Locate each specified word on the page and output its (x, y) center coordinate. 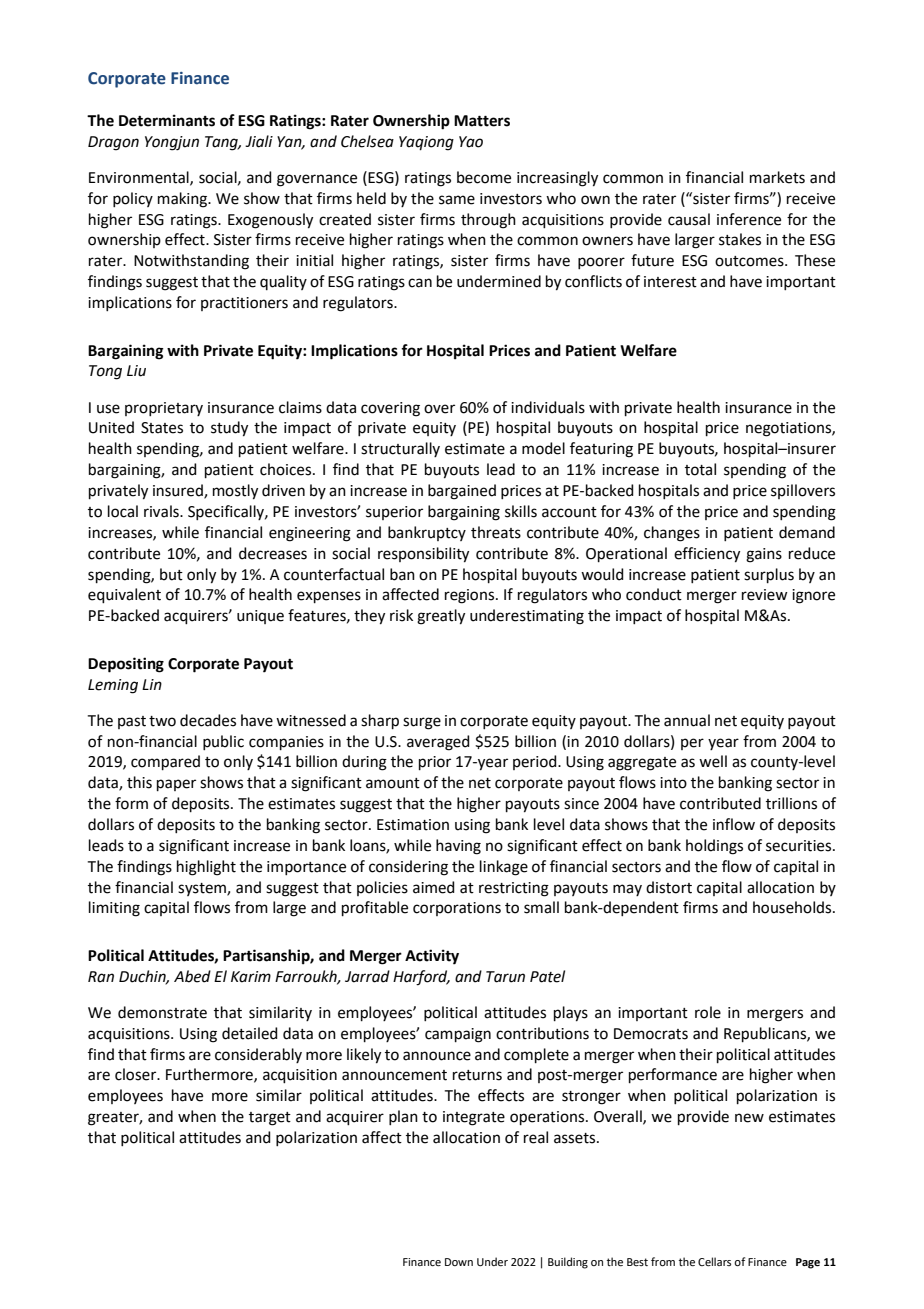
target (270, 1119)
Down (459, 1262)
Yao (471, 142)
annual (687, 720)
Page (808, 1263)
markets (777, 177)
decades (208, 720)
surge (422, 723)
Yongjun (172, 143)
